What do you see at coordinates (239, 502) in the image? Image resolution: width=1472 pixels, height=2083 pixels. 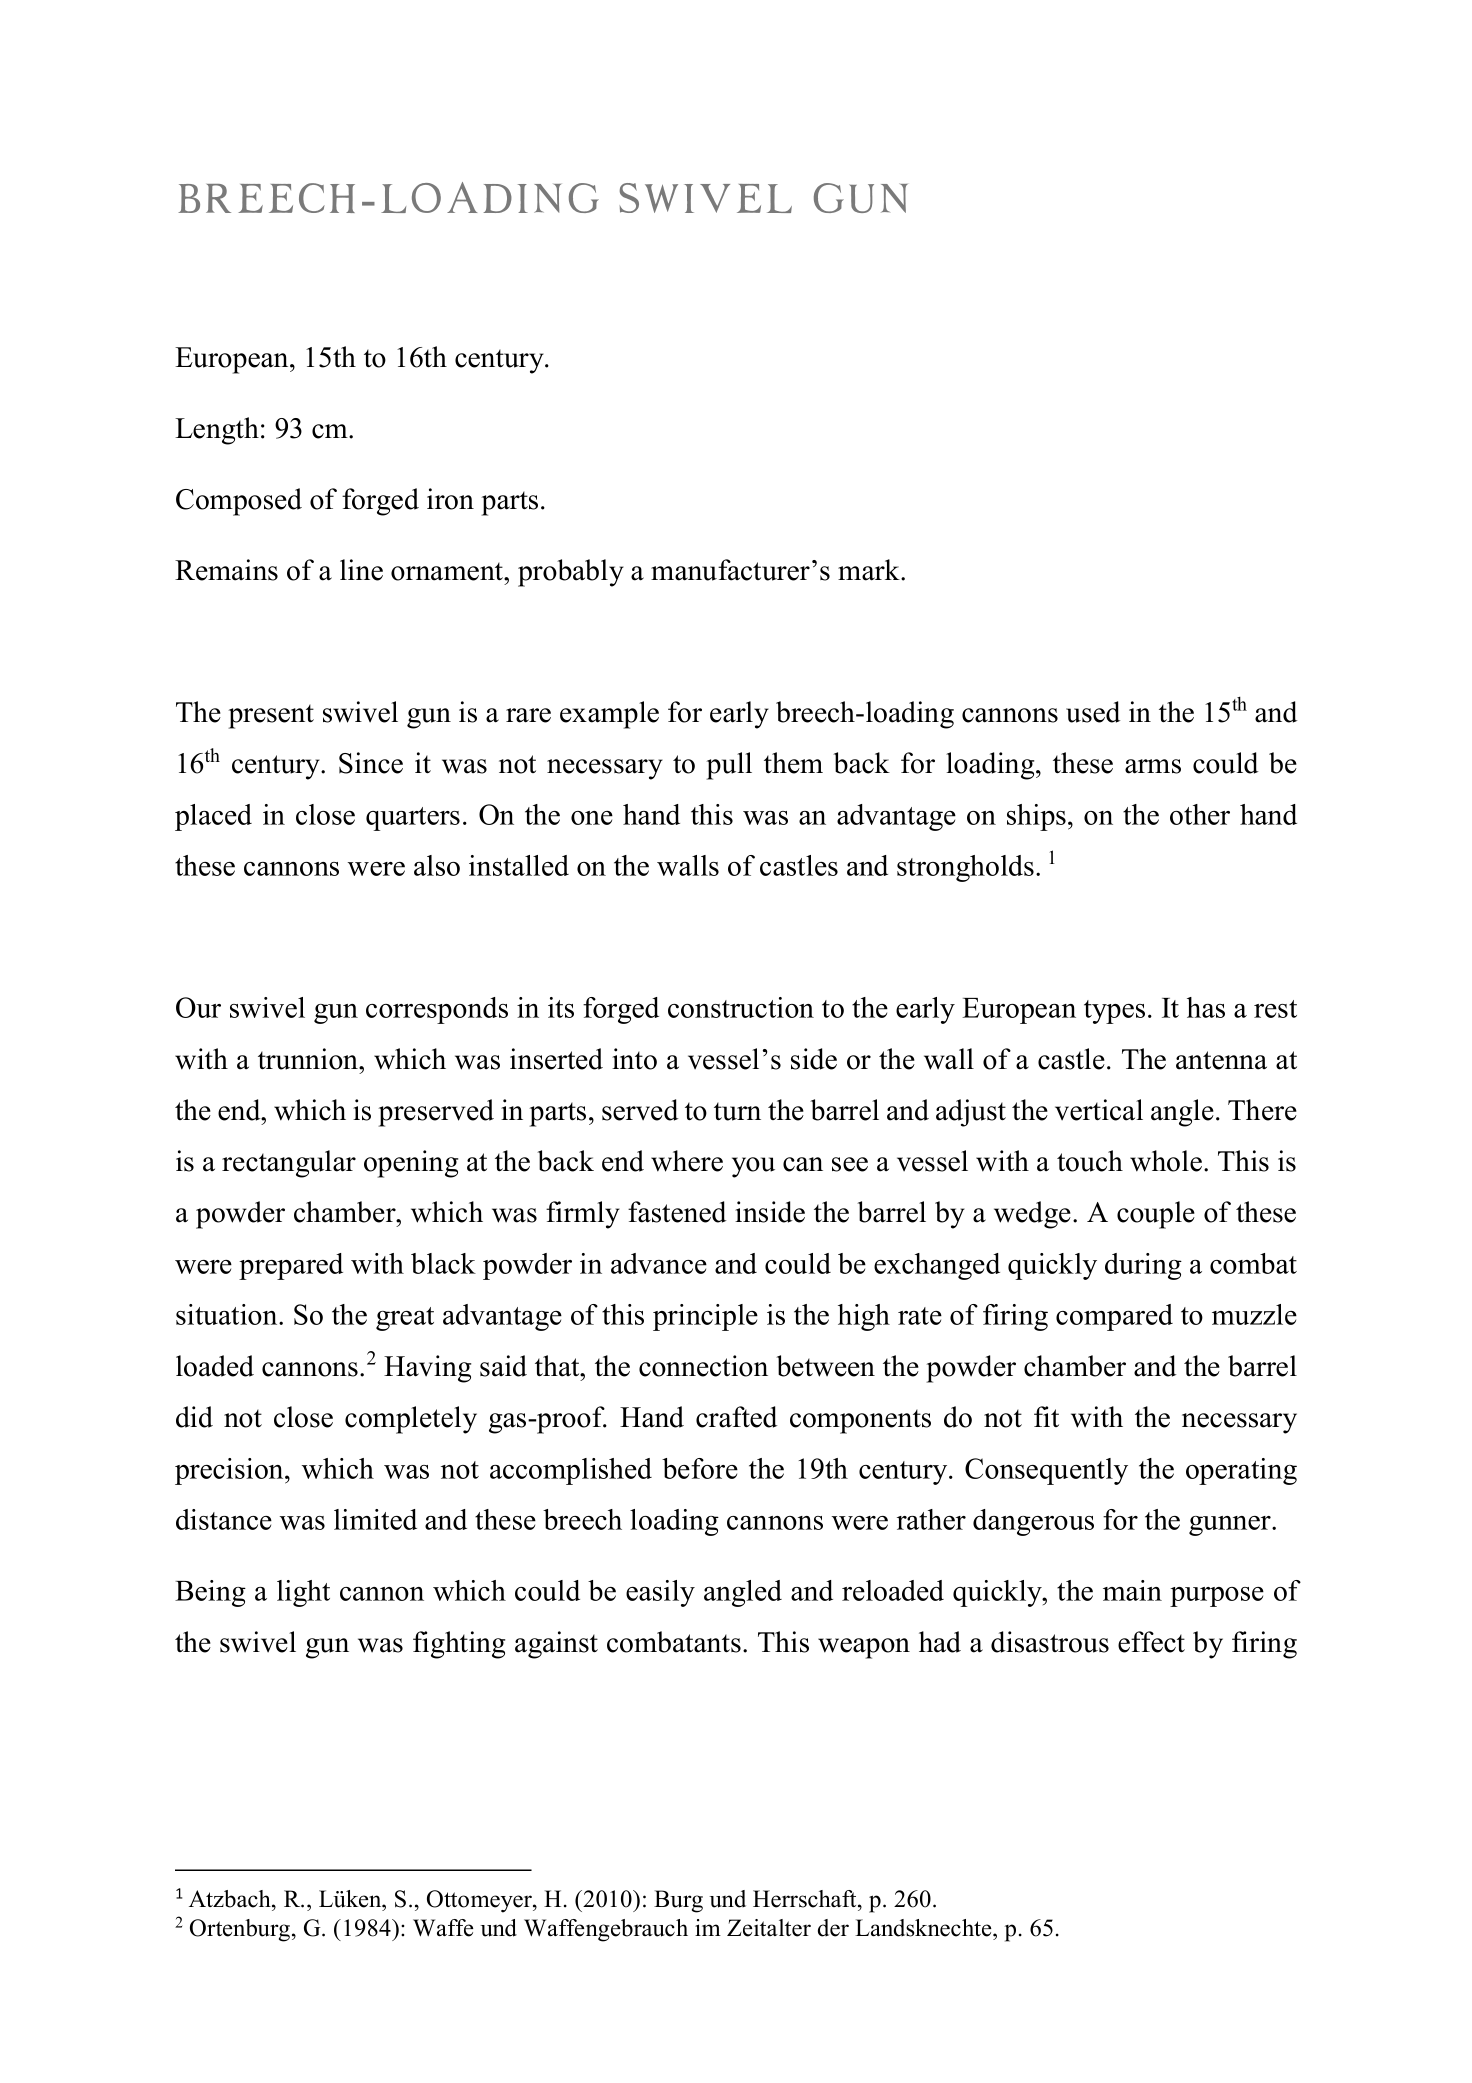 I see `Composed` at bounding box center [239, 502].
